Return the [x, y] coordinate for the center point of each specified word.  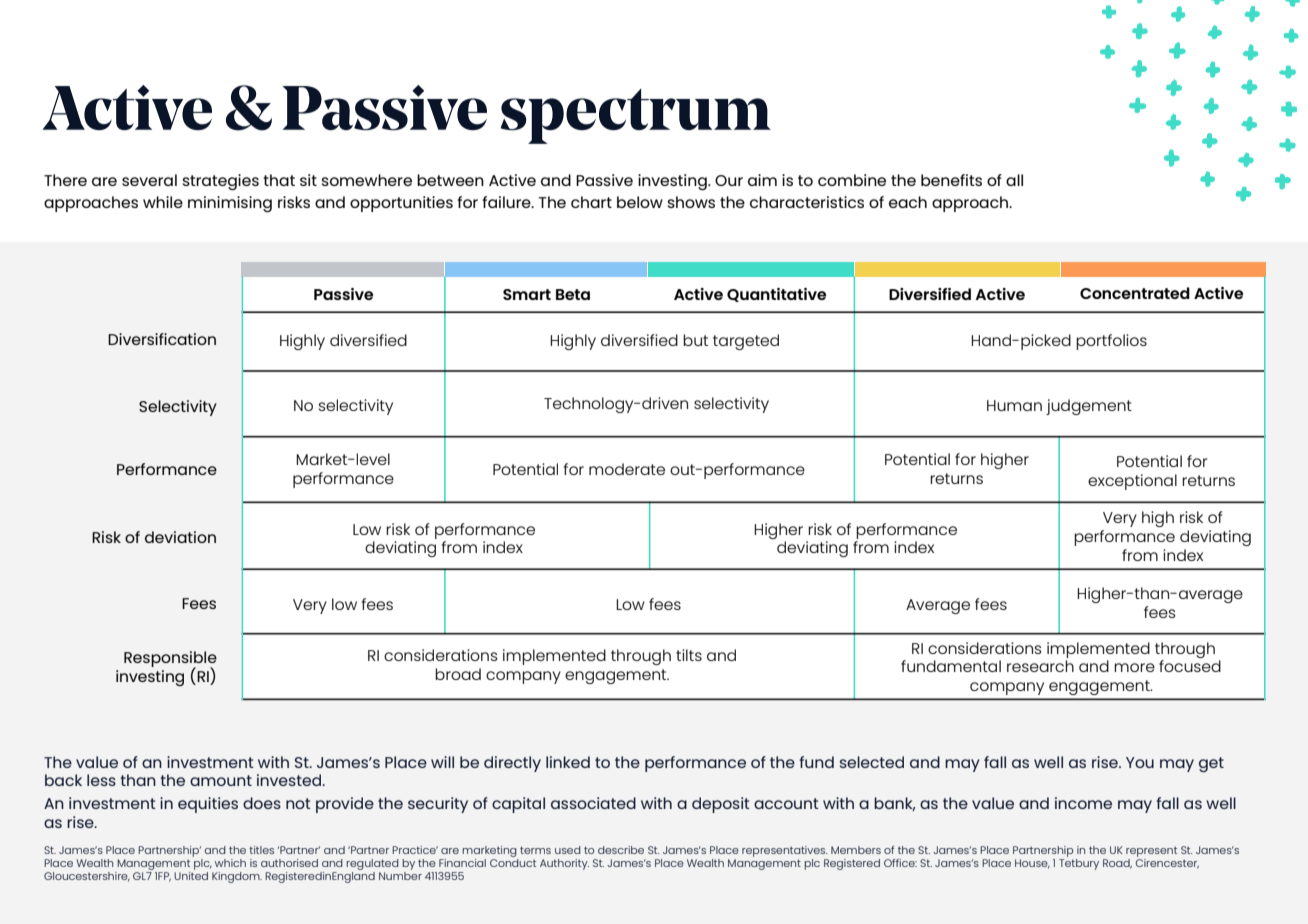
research [1040, 666]
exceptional [1132, 482]
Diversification [162, 339]
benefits [951, 180]
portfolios [1111, 342]
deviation [180, 537]
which [230, 863]
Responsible [170, 660]
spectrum [636, 116]
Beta [573, 294]
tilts [689, 655]
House [1032, 864]
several [149, 180]
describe [621, 850]
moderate [627, 469]
